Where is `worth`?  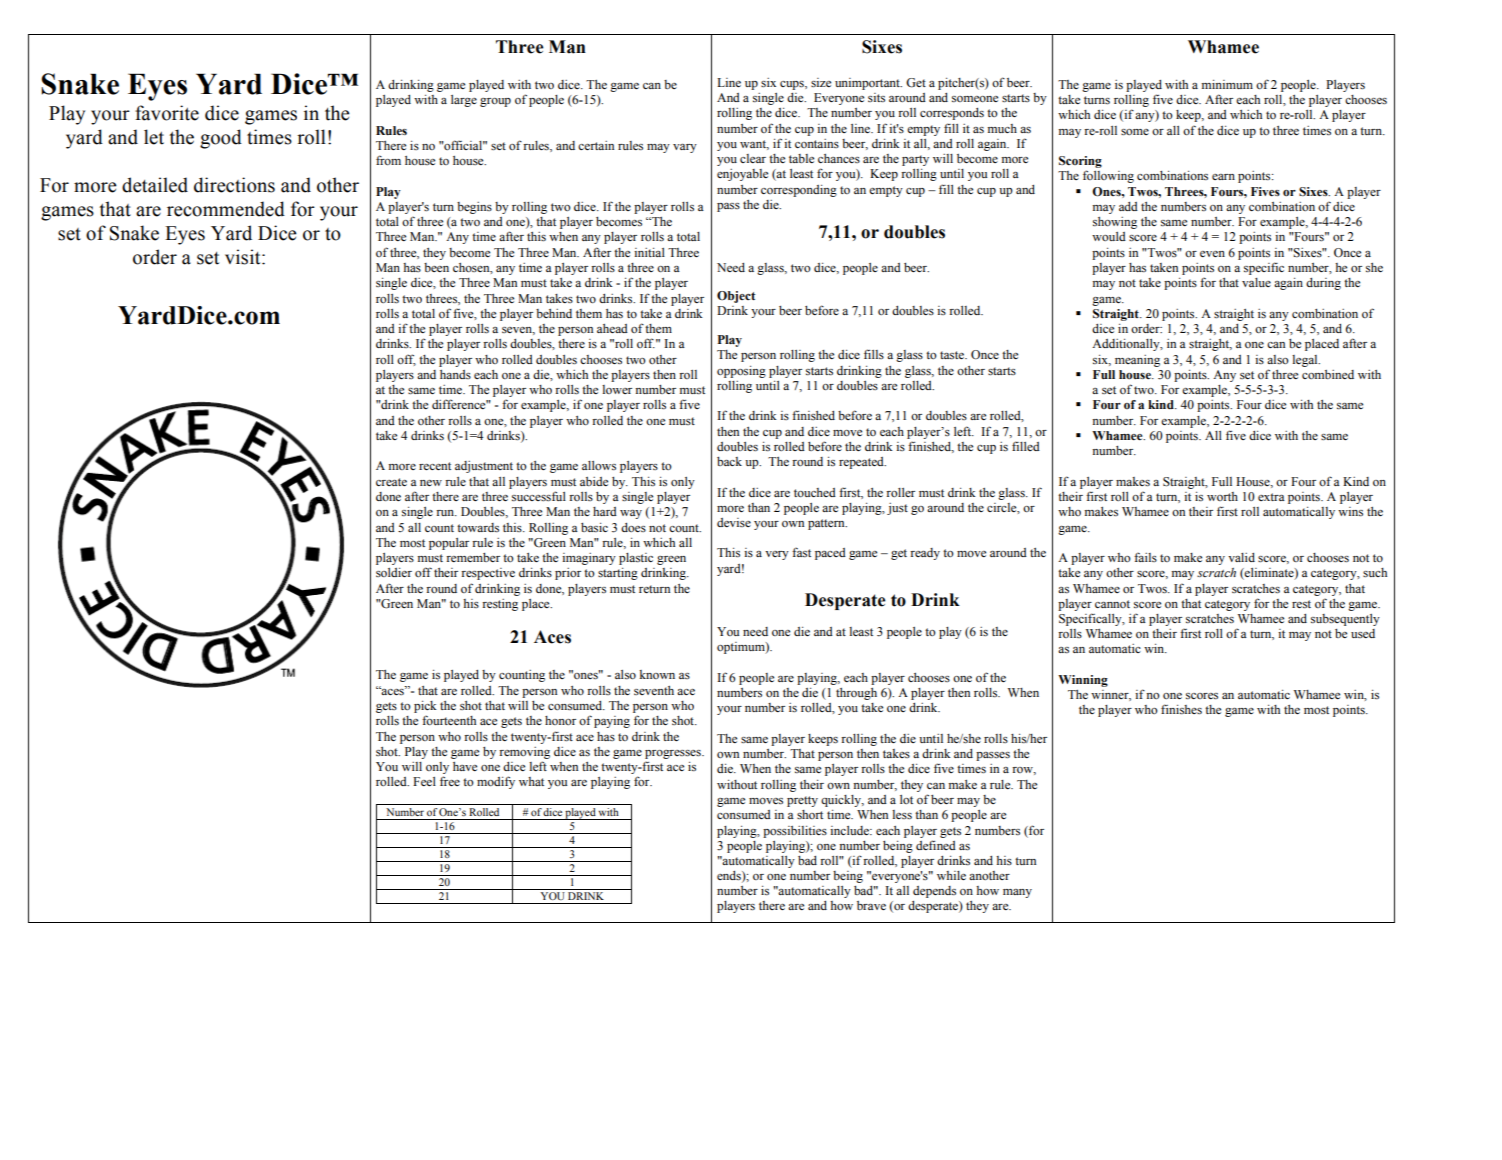 worth is located at coordinates (1222, 496).
